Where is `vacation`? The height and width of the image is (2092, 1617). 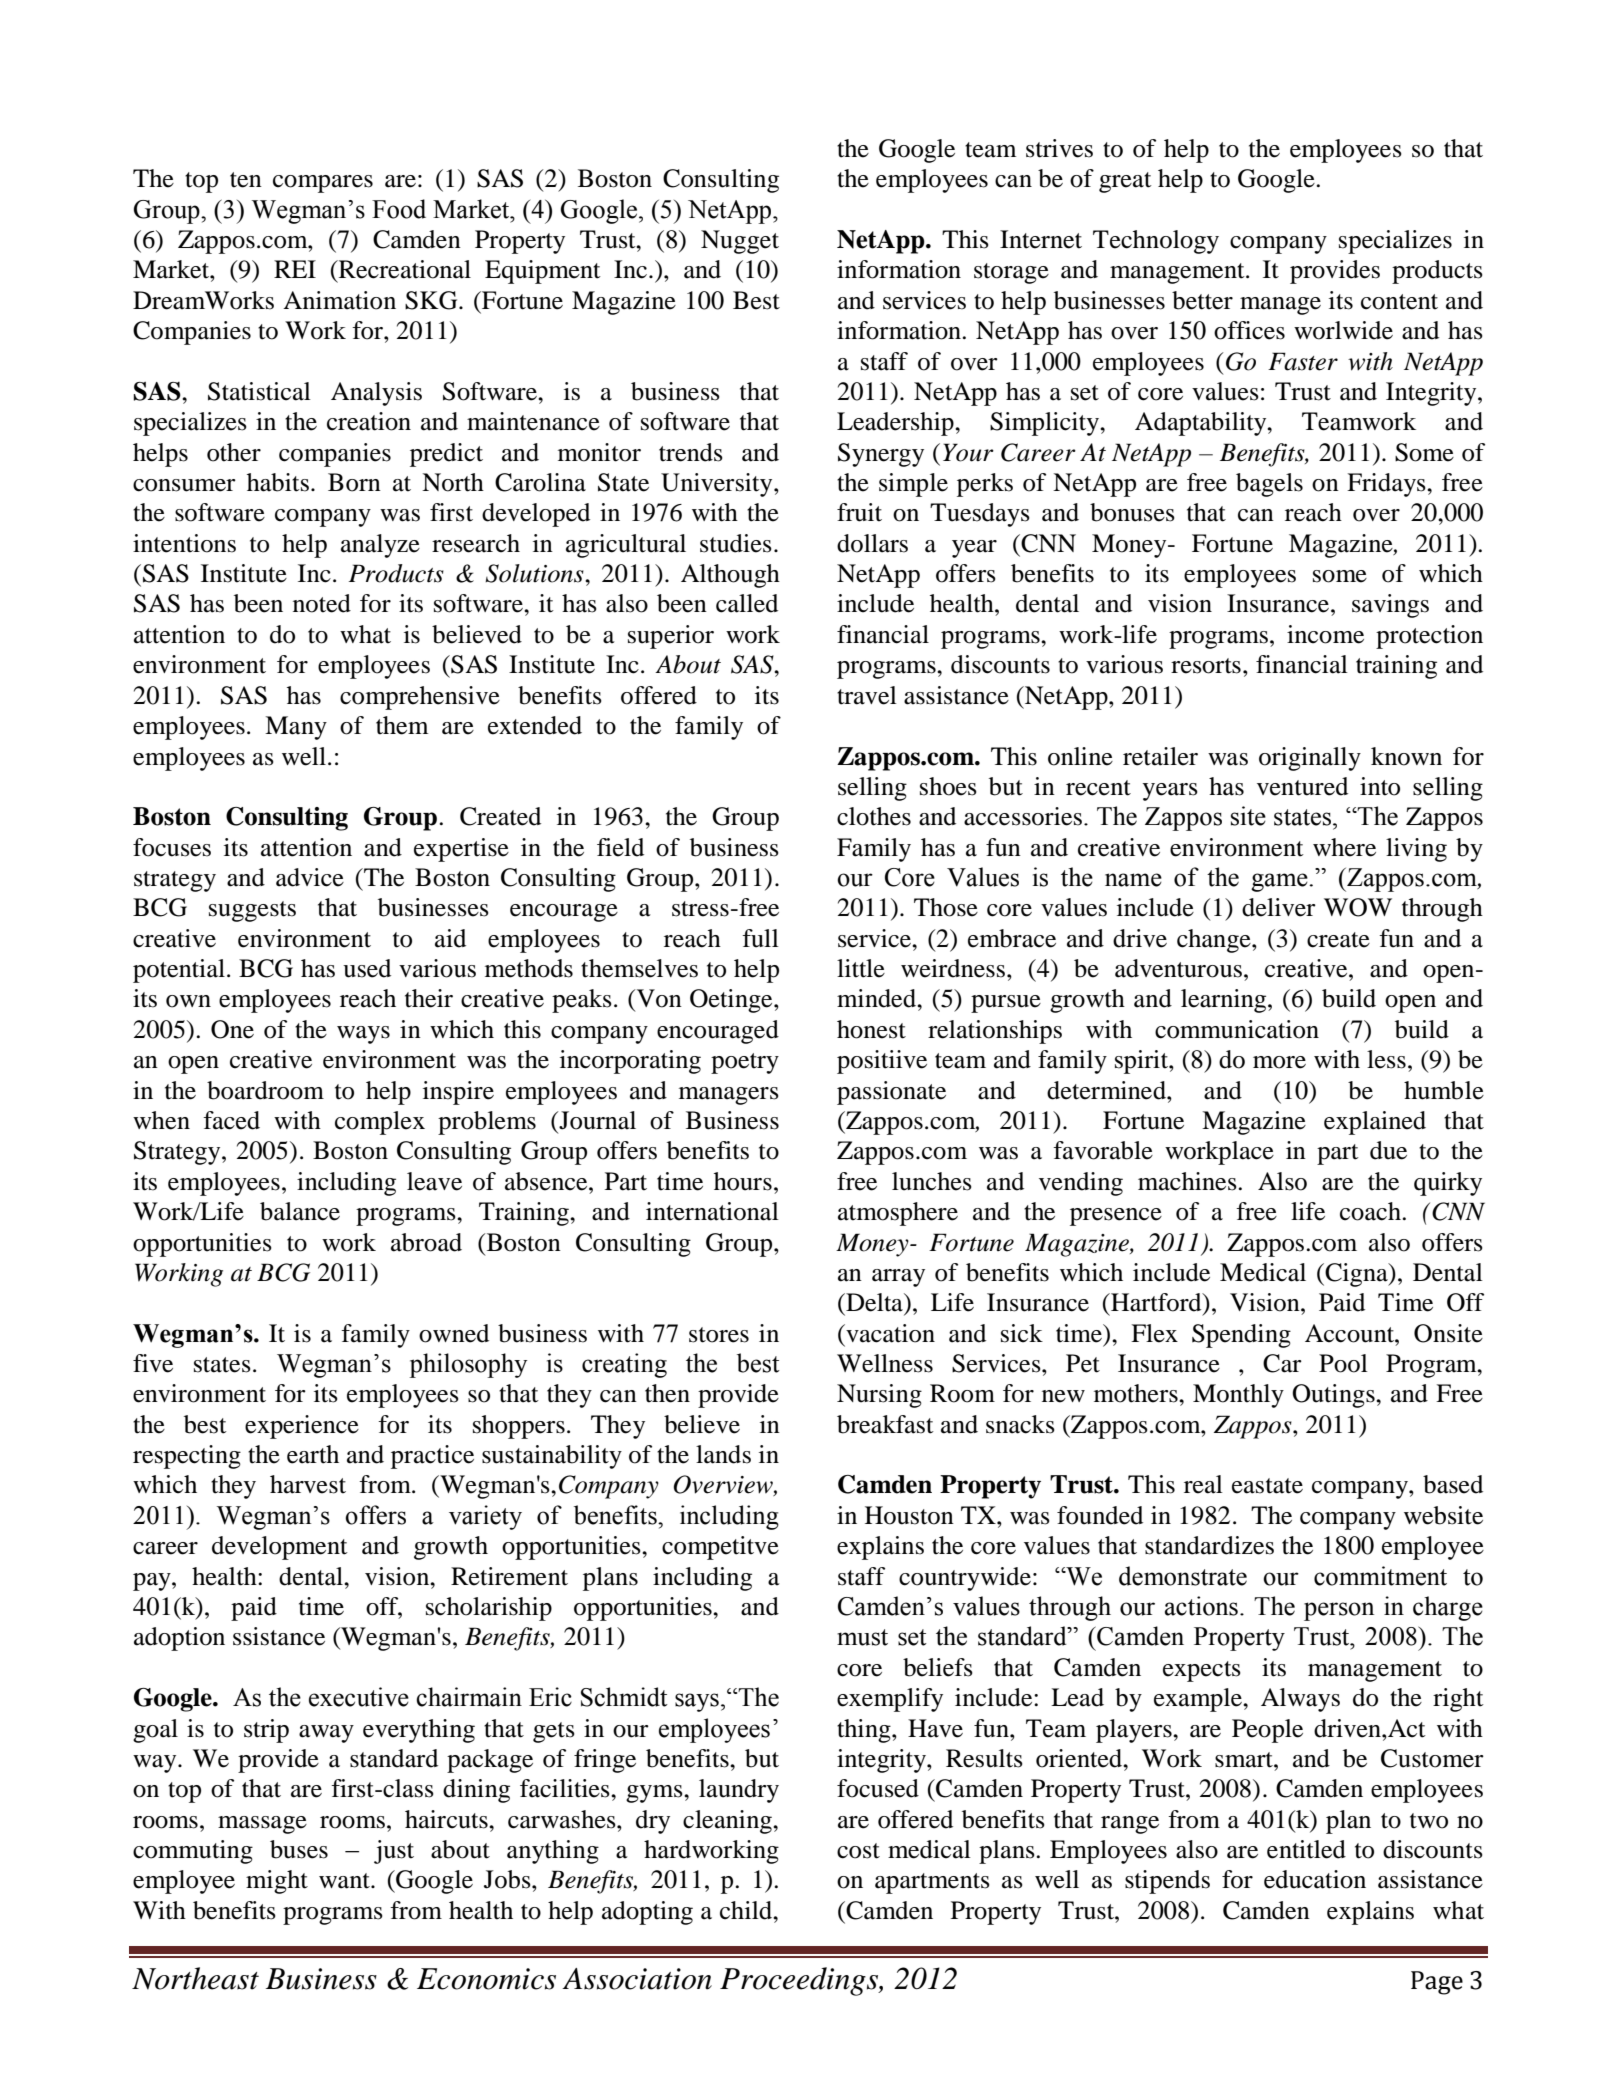 vacation is located at coordinates (889, 1333).
